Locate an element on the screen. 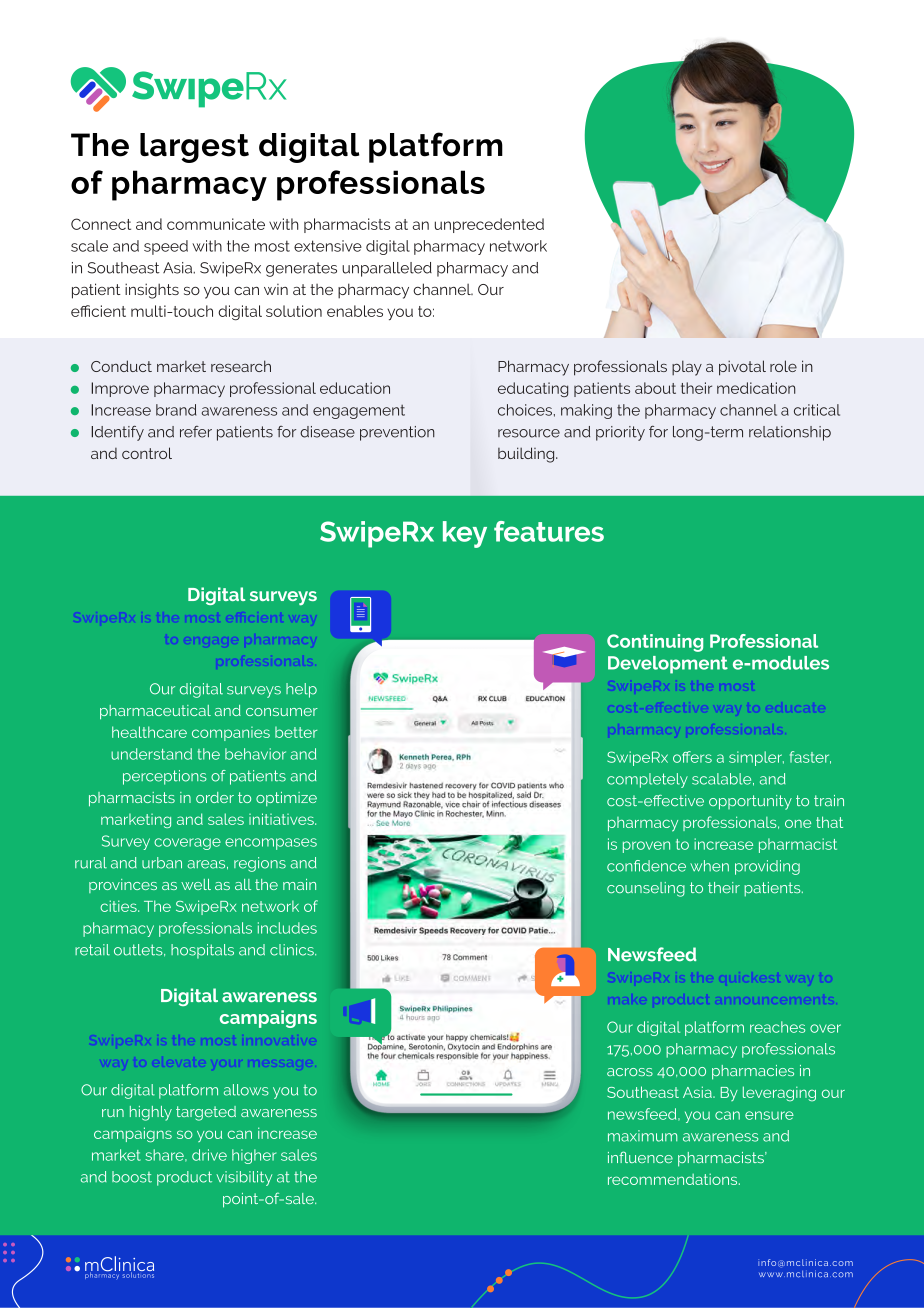 This screenshot has width=924, height=1308. drive is located at coordinates (209, 1155).
